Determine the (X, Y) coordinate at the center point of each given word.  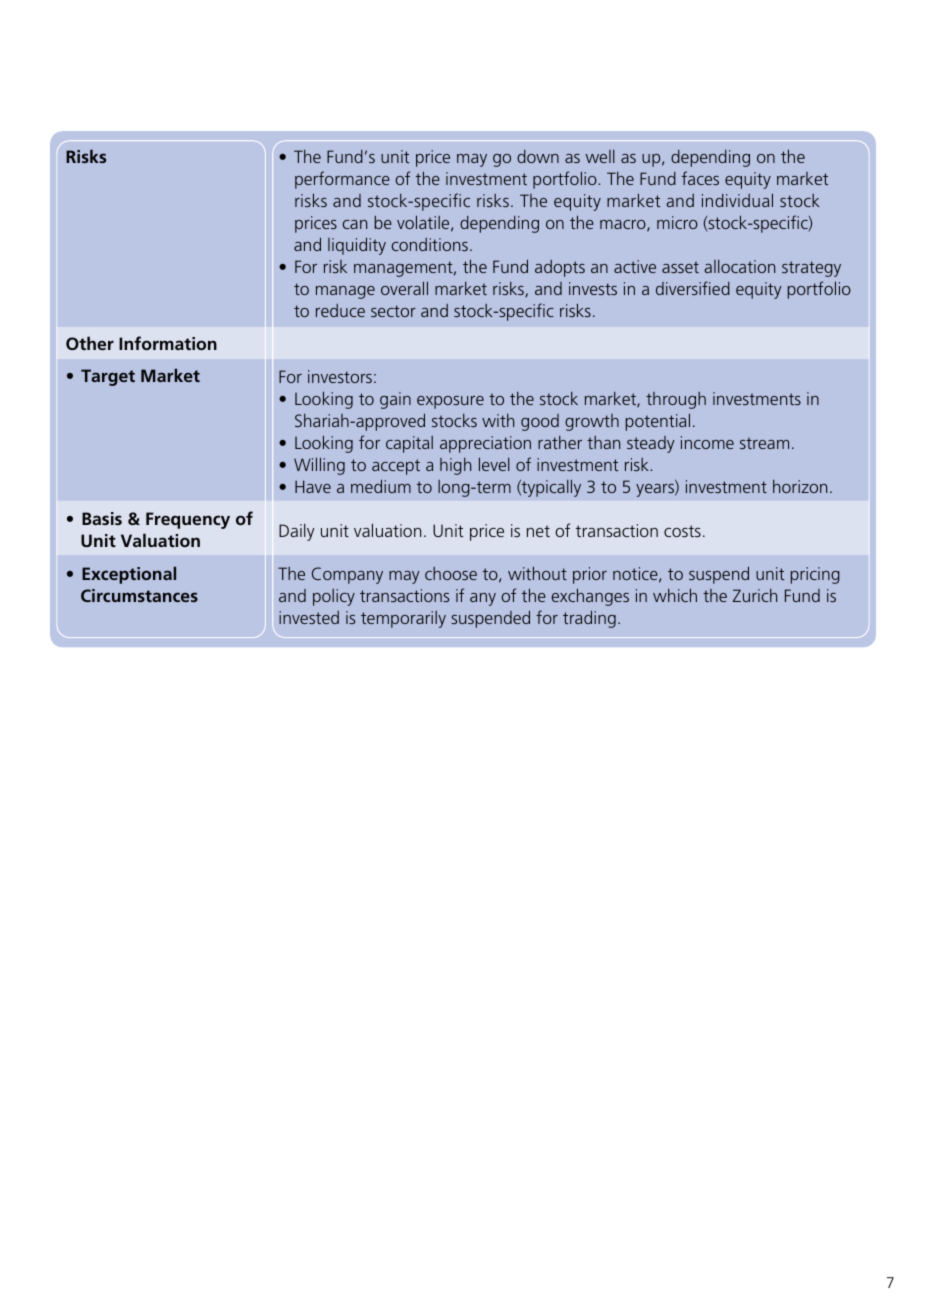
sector (393, 311)
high (455, 466)
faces (700, 178)
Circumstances (139, 595)
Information (168, 343)
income (707, 442)
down (538, 156)
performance (342, 180)
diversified (693, 288)
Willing (319, 466)
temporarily (403, 619)
